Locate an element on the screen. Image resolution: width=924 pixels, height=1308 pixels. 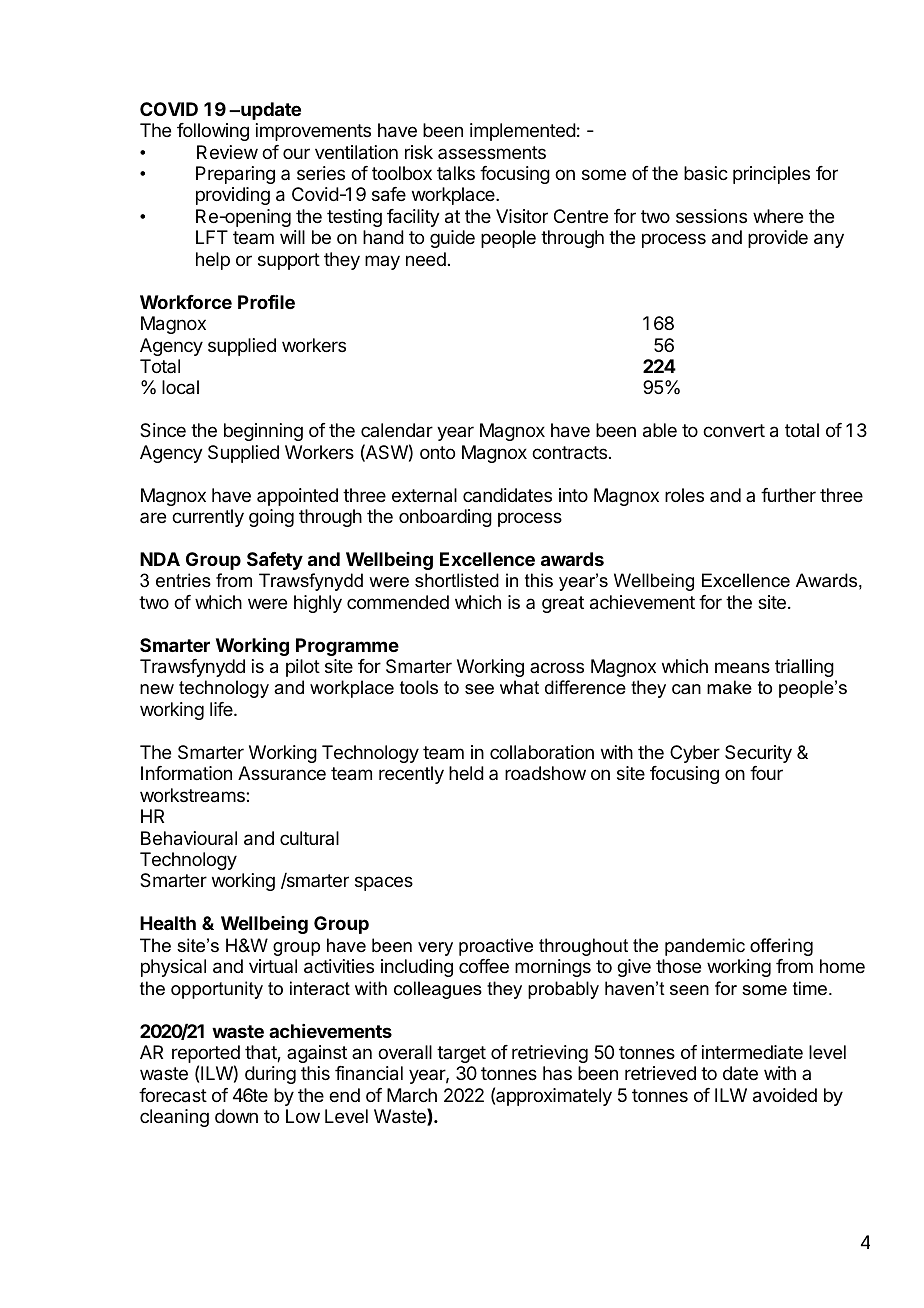
assessments is located at coordinates (492, 152).
